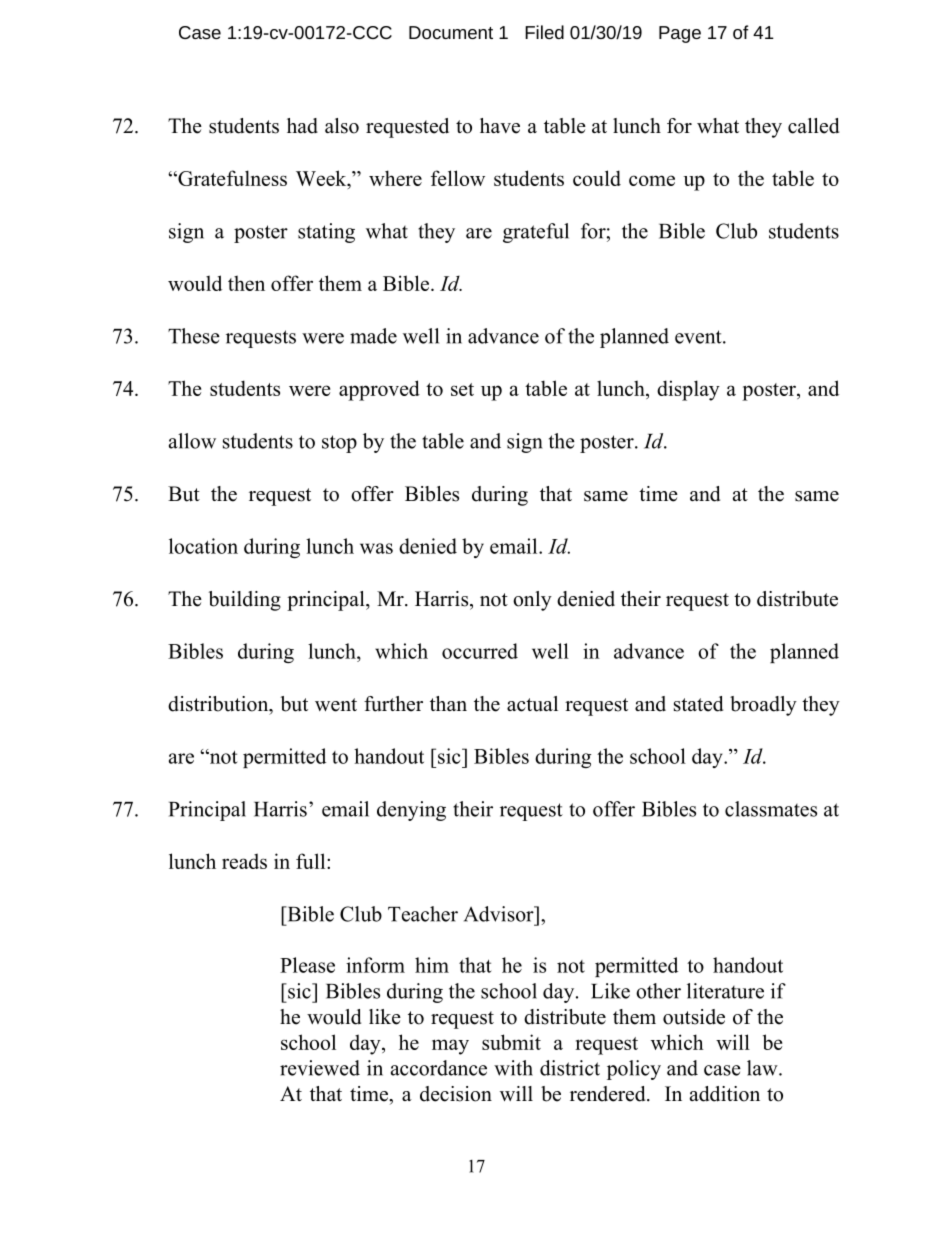 The width and height of the screenshot is (952, 1233). I want to click on then, so click(246, 283).
